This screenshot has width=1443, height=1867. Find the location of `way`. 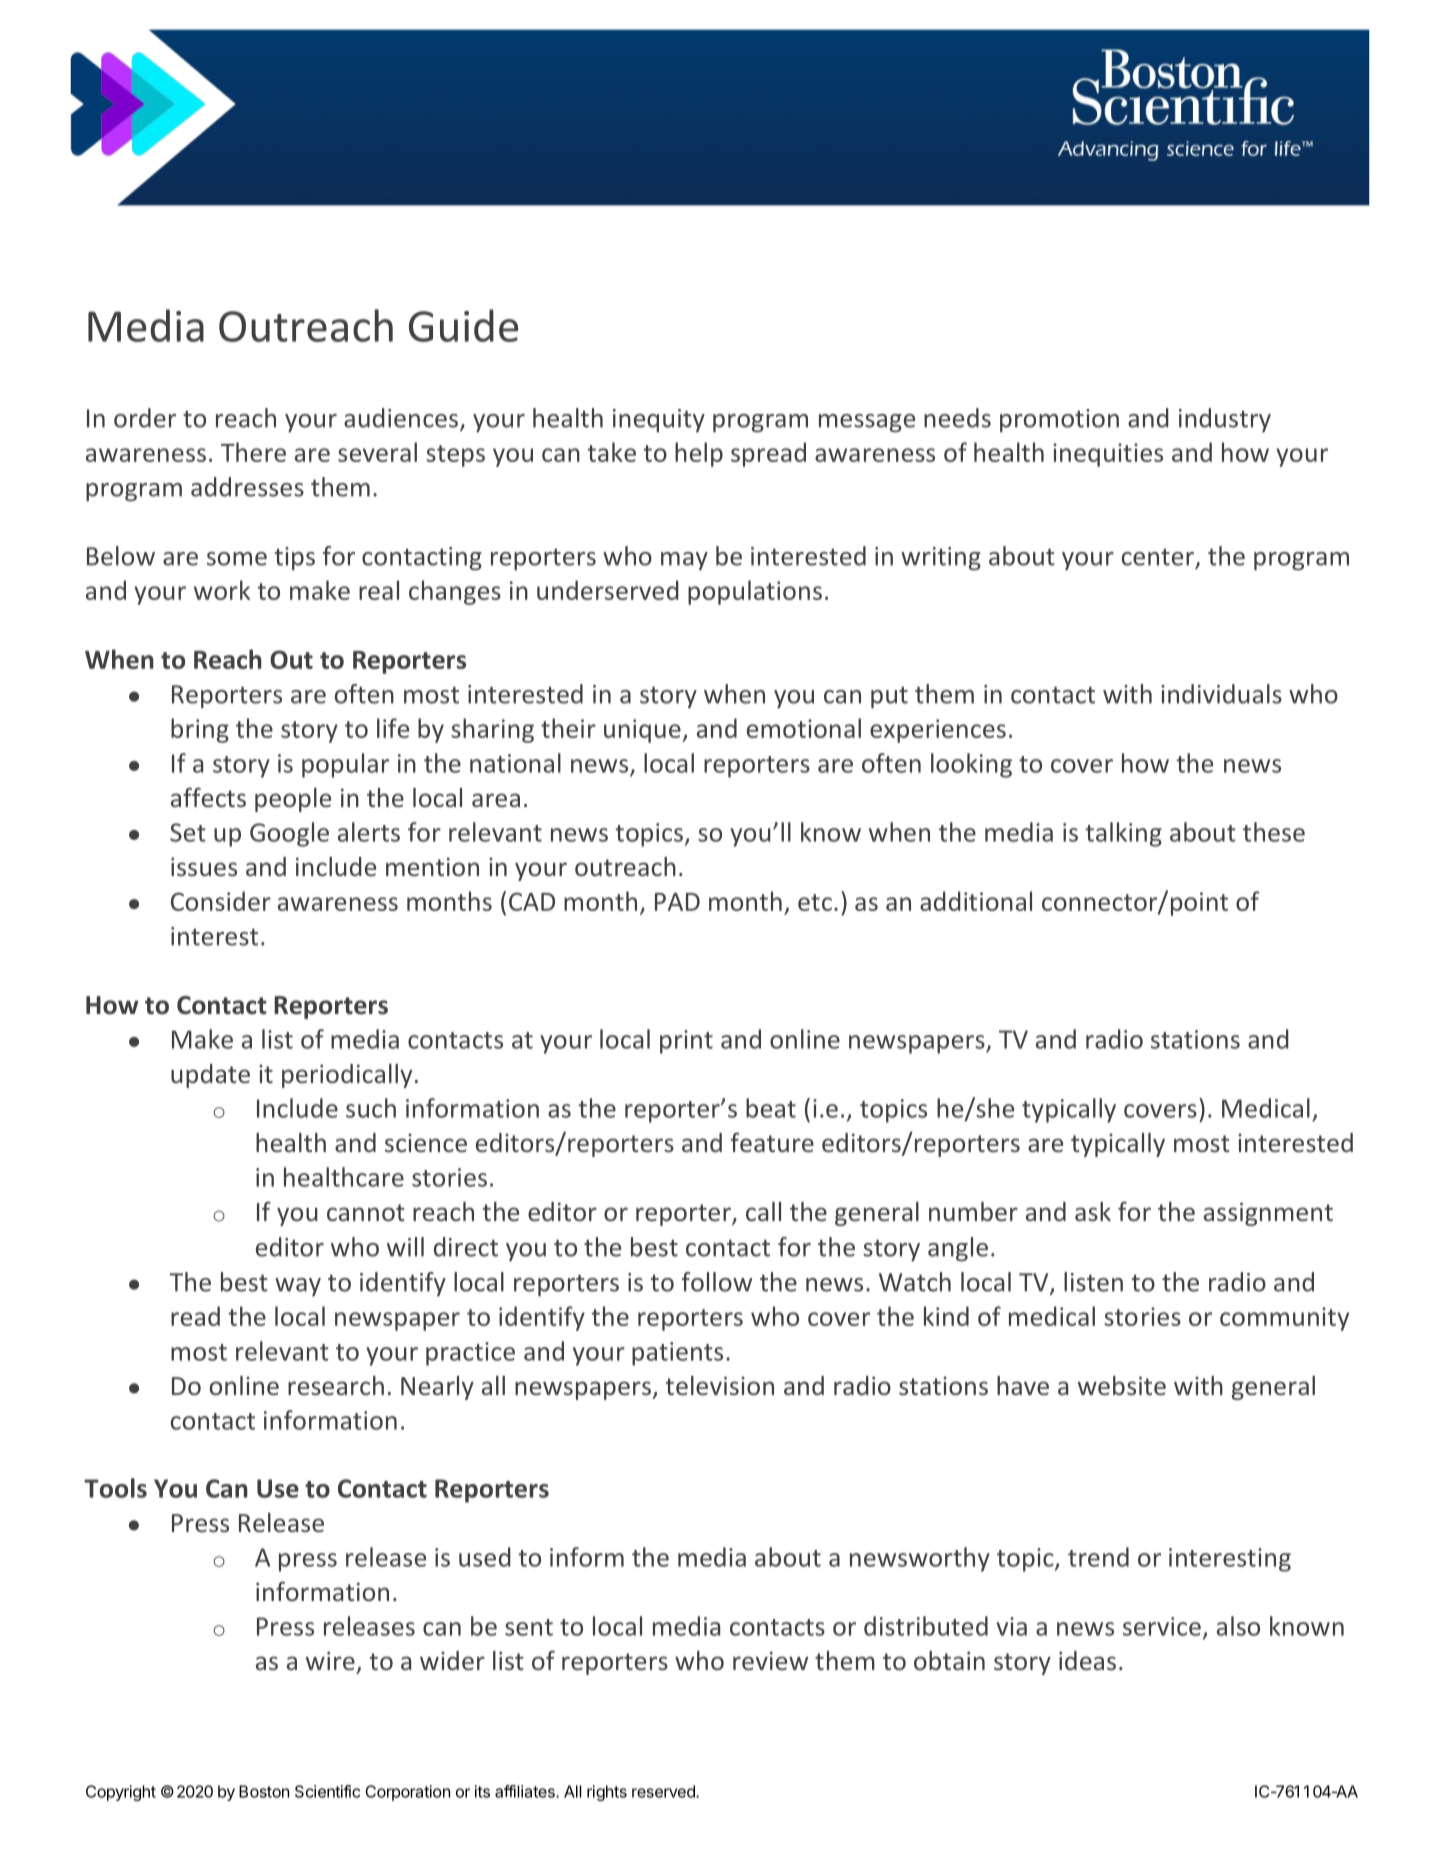

way is located at coordinates (298, 1287).
